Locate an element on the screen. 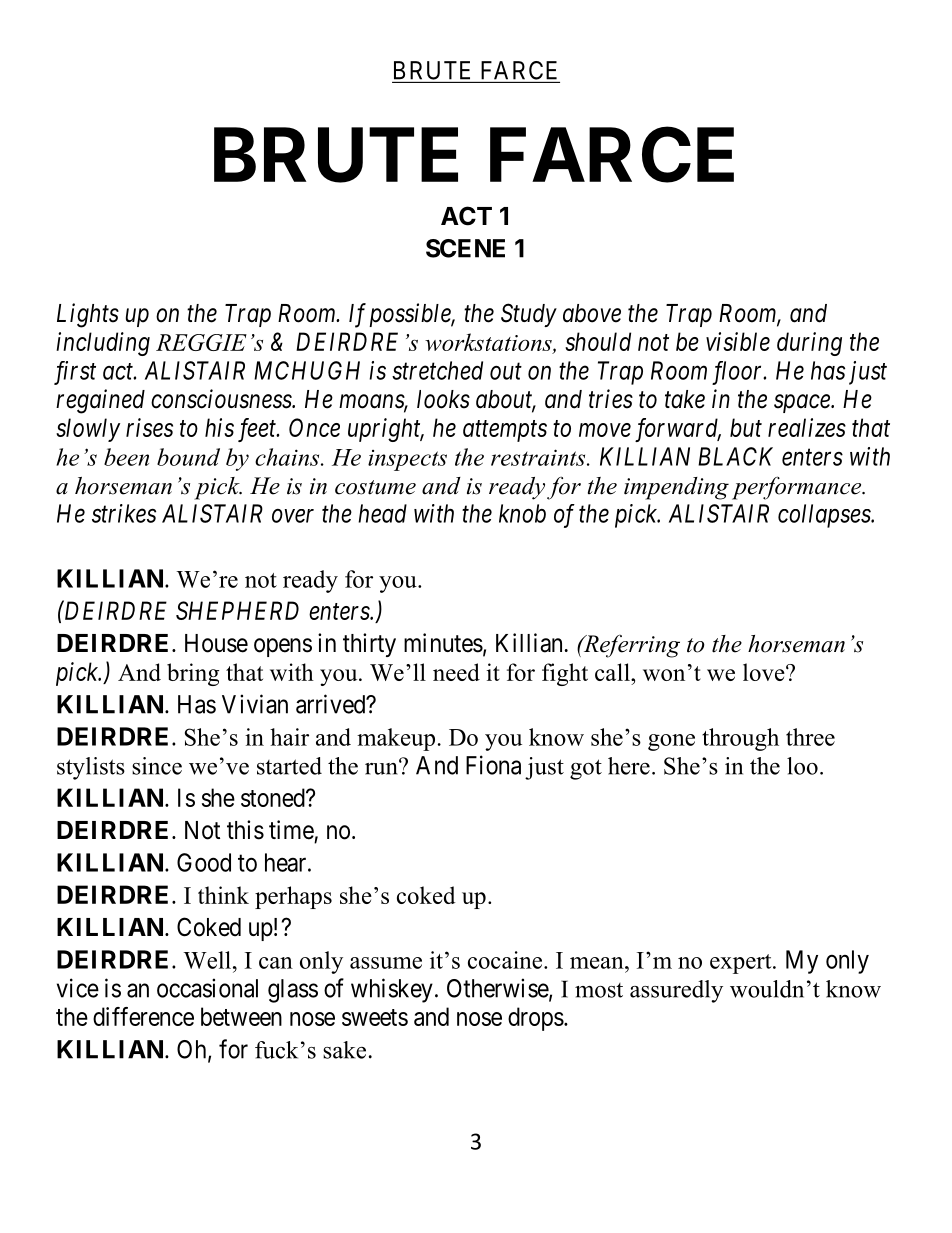 The height and width of the screenshot is (1233, 952). Otherwise is located at coordinates (498, 989).
